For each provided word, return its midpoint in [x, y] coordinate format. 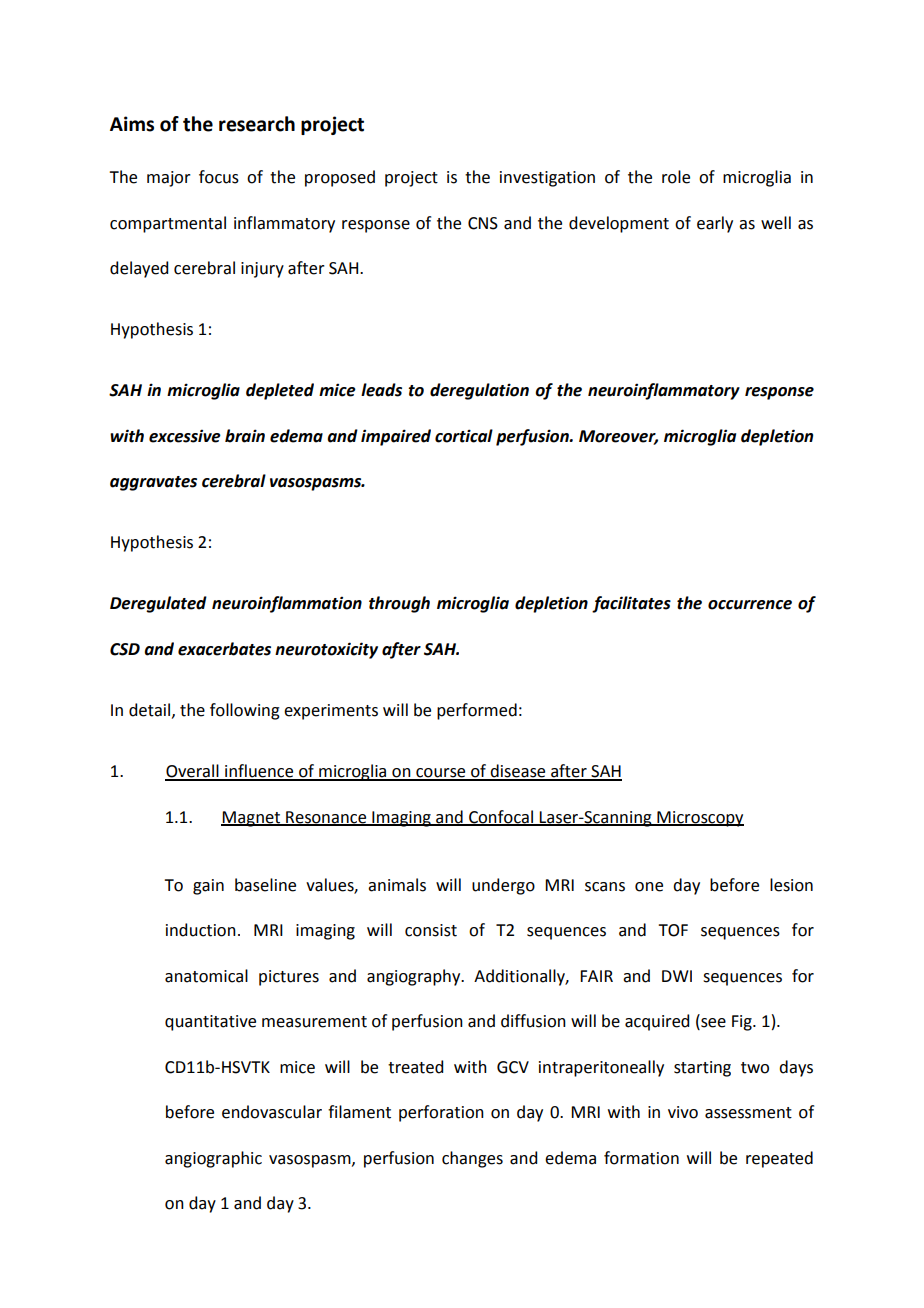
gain [208, 887]
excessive [185, 436]
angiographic [213, 1159]
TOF [673, 930]
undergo [503, 886]
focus [219, 177]
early [715, 224]
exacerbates [224, 649]
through [399, 604]
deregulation [479, 391]
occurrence [750, 605]
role [676, 177]
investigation [547, 179]
